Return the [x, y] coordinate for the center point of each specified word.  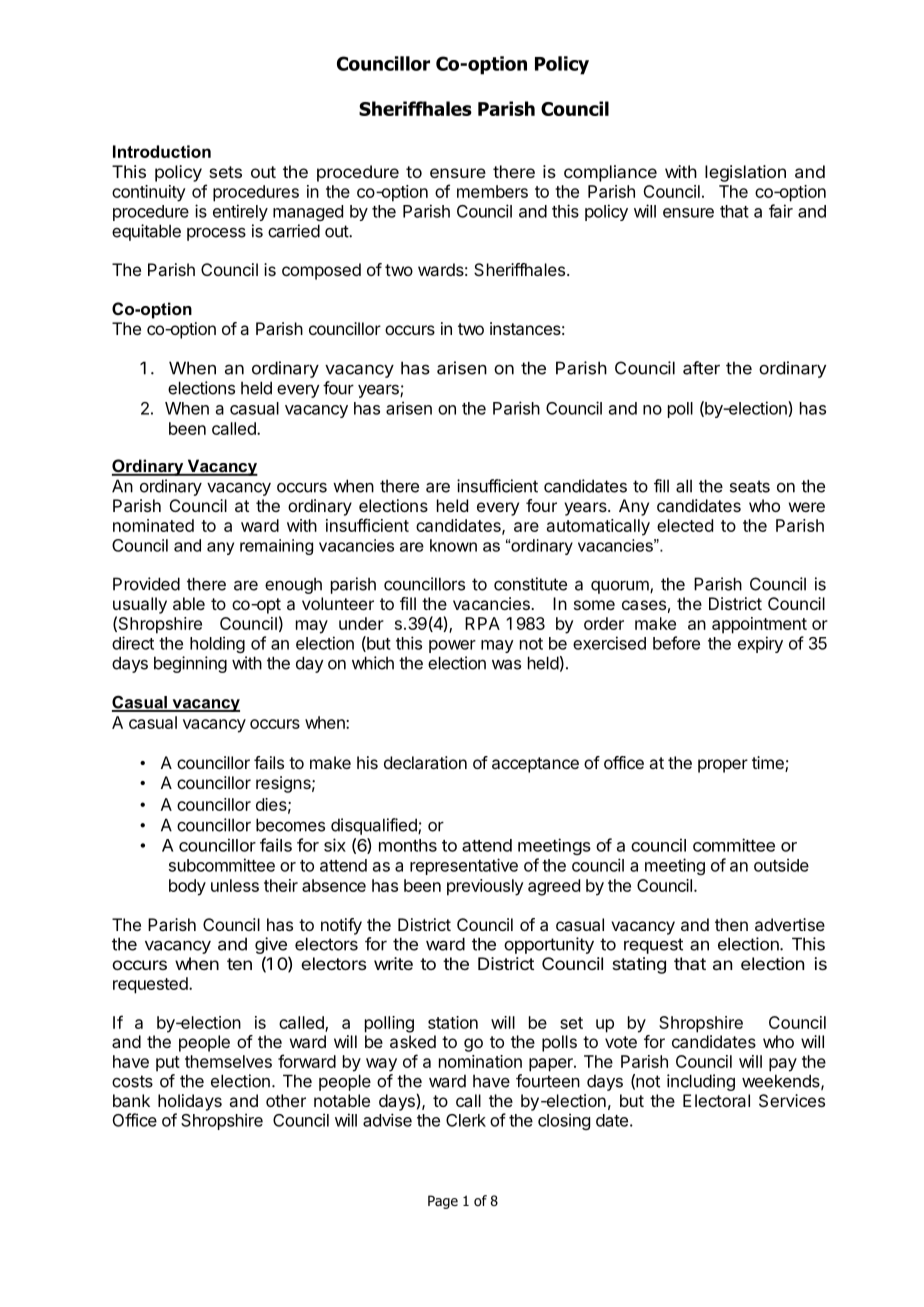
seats [750, 486]
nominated [153, 525]
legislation [745, 173]
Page [443, 1202]
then [731, 924]
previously [485, 887]
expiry [760, 644]
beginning [190, 664]
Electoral [716, 1100]
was [506, 664]
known [453, 545]
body [187, 887]
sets [225, 172]
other [286, 1100]
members [492, 191]
